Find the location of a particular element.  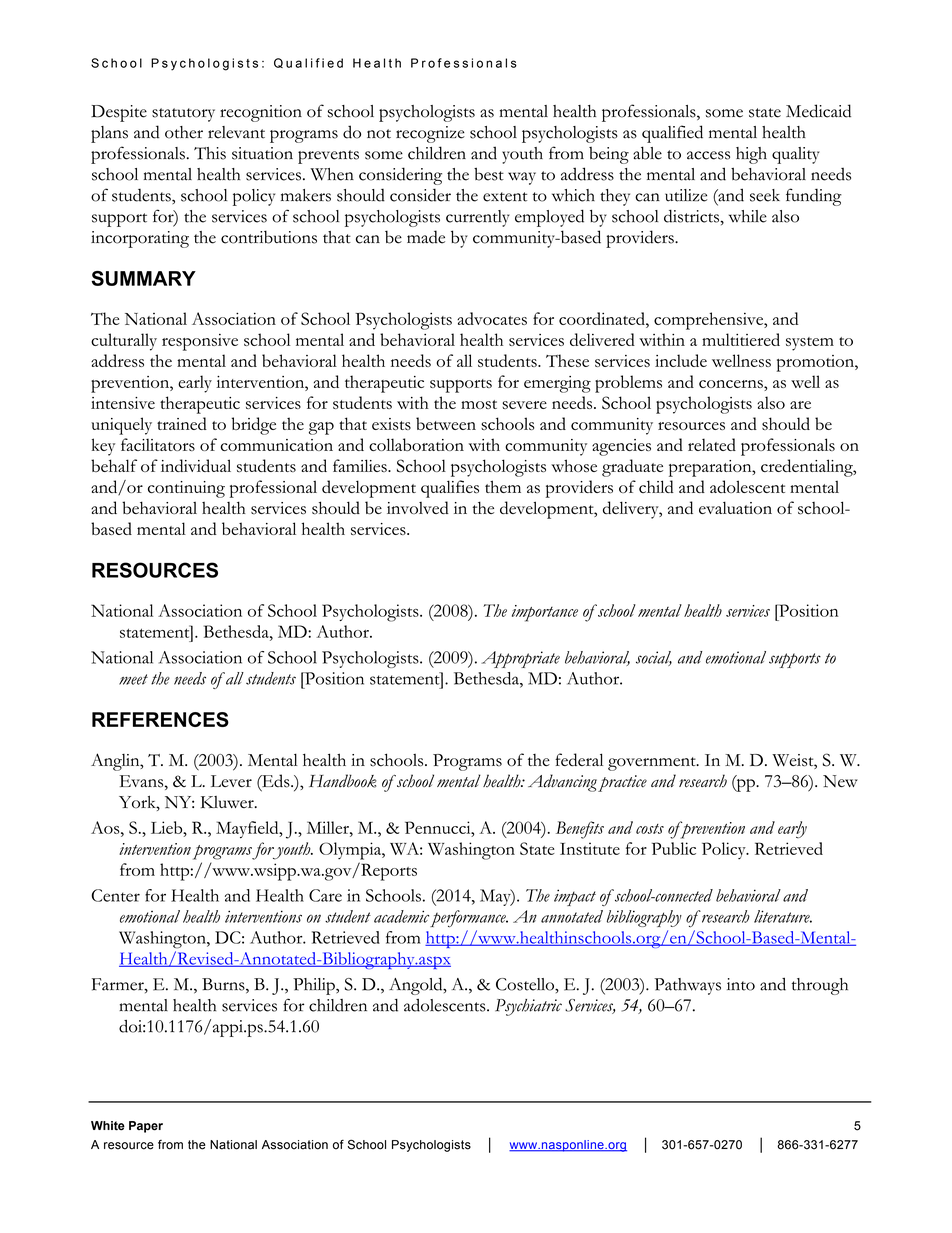

recognize is located at coordinates (430, 134).
